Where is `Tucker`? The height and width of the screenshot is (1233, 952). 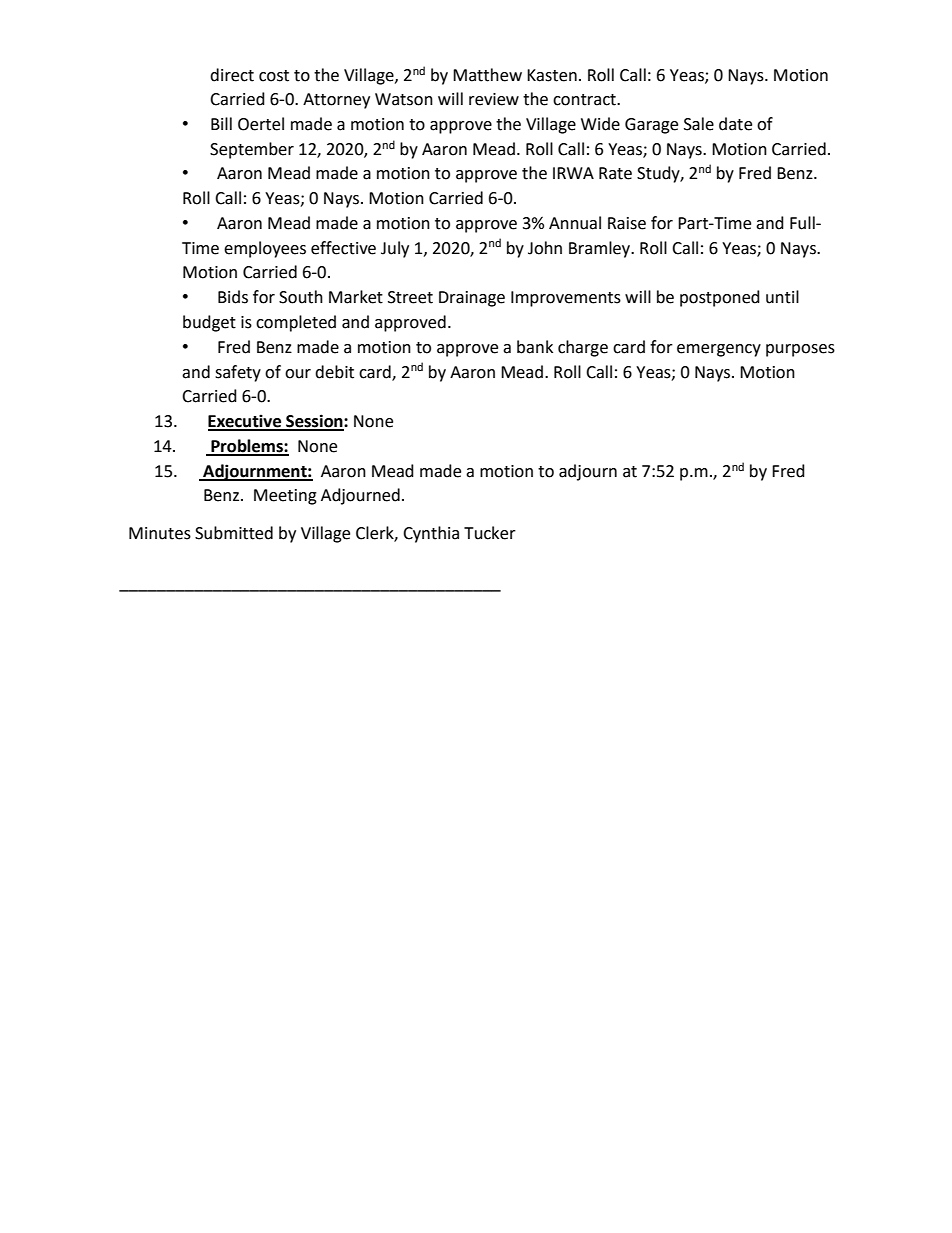
Tucker is located at coordinates (490, 533).
